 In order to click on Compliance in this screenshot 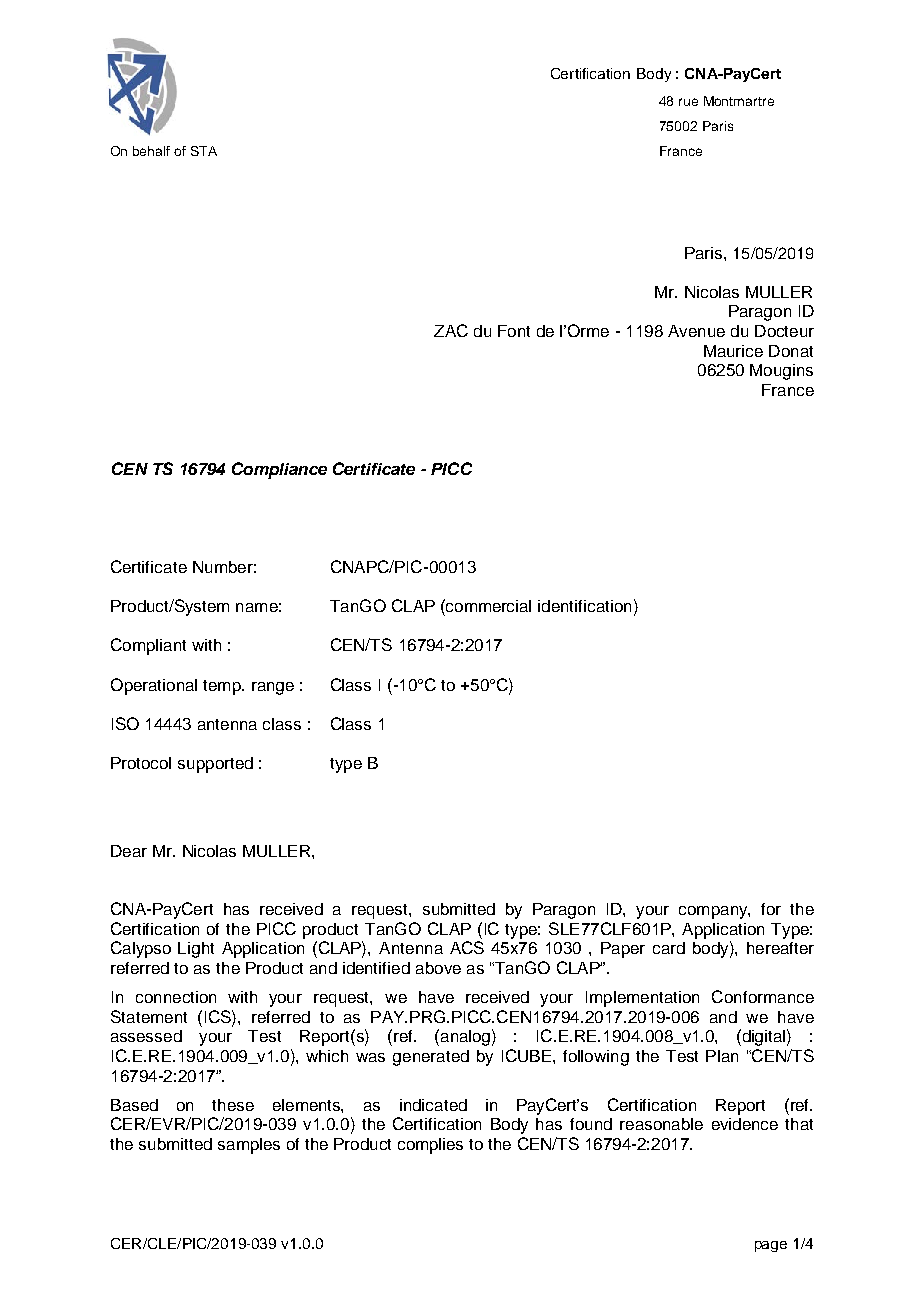, I will do `click(279, 470)`.
